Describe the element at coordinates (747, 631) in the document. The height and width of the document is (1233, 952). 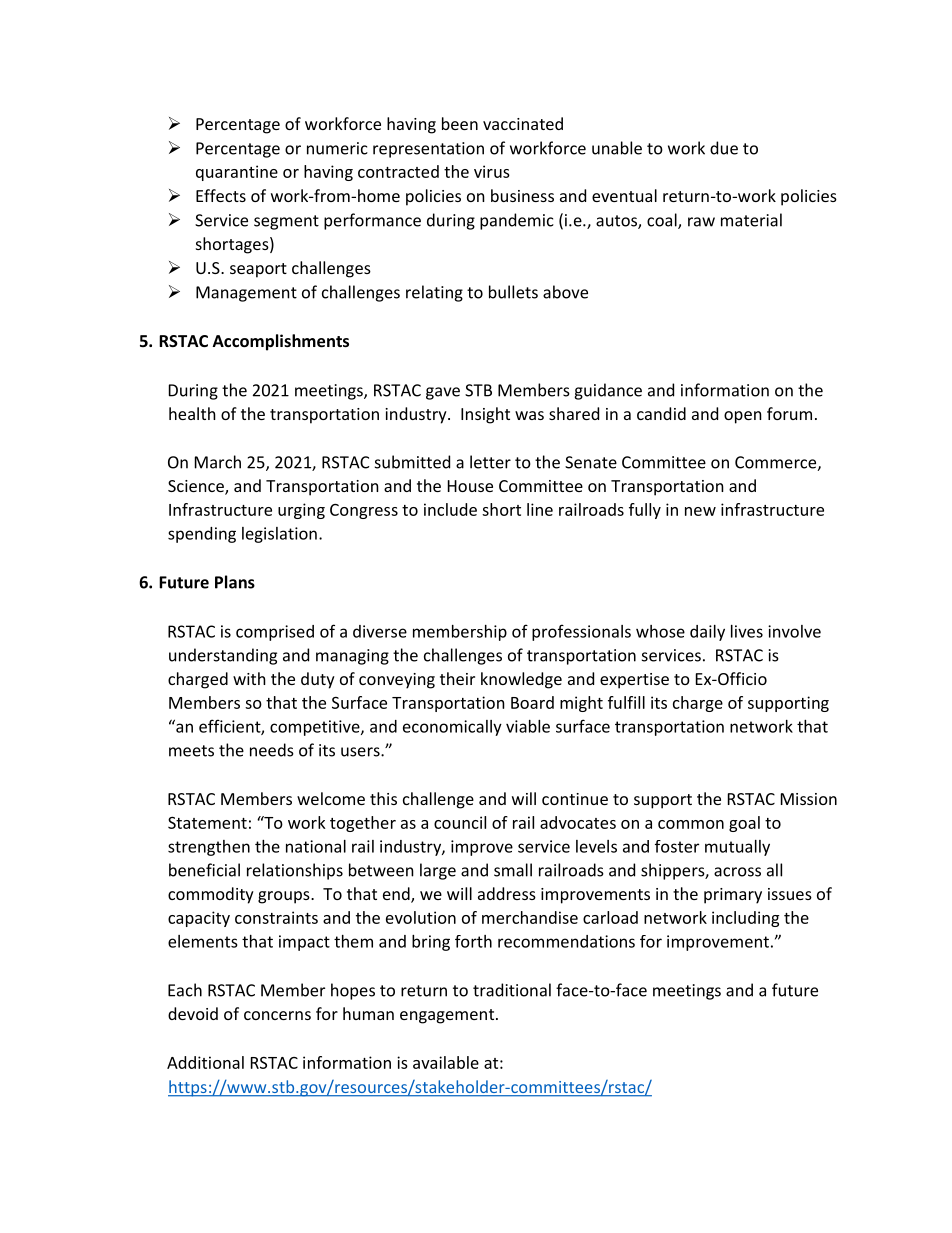
I see `lives` at that location.
